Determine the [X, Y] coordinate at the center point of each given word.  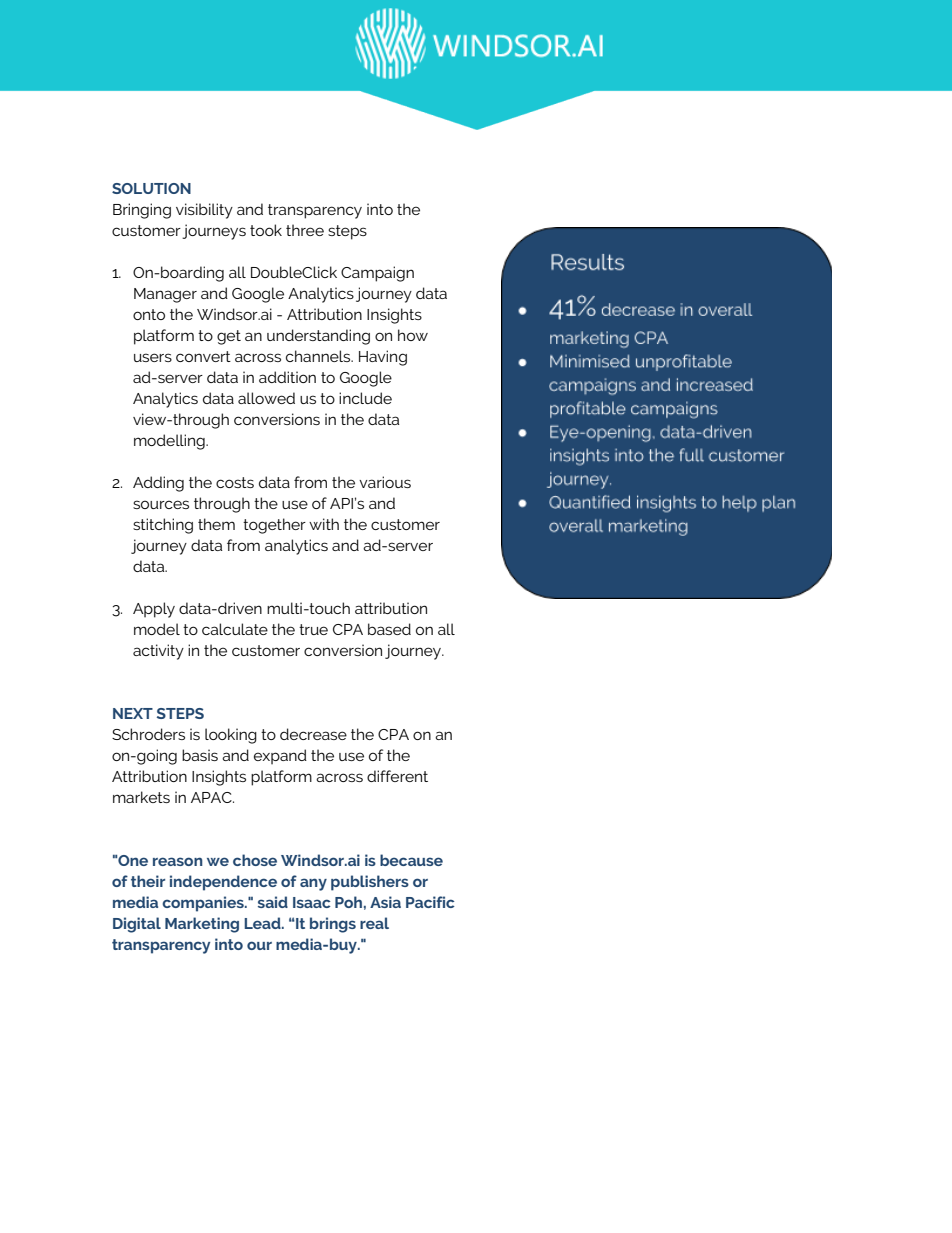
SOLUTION [151, 188]
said [273, 902]
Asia [385, 902]
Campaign [377, 274]
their [148, 881]
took [266, 230]
